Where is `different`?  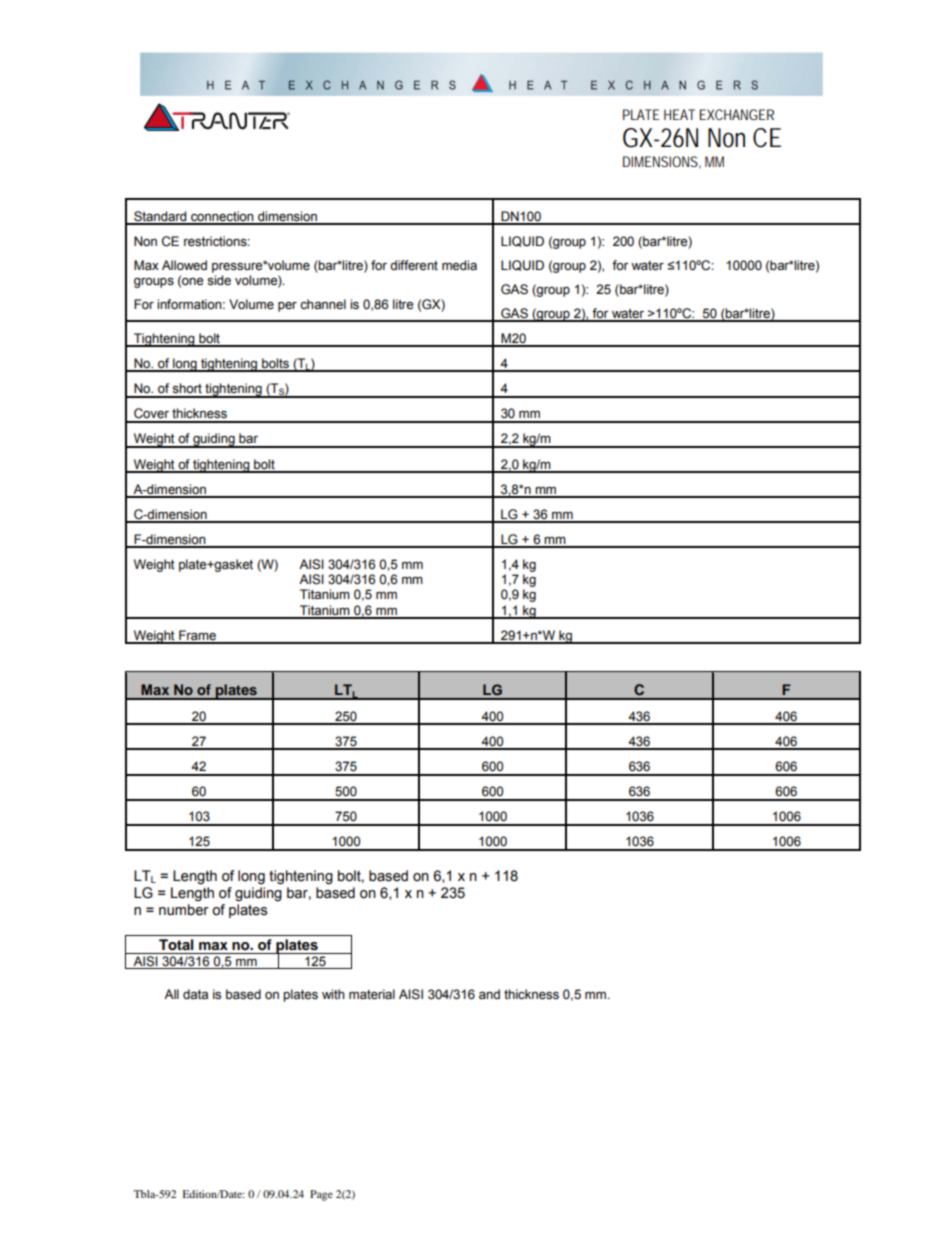
different is located at coordinates (414, 265).
